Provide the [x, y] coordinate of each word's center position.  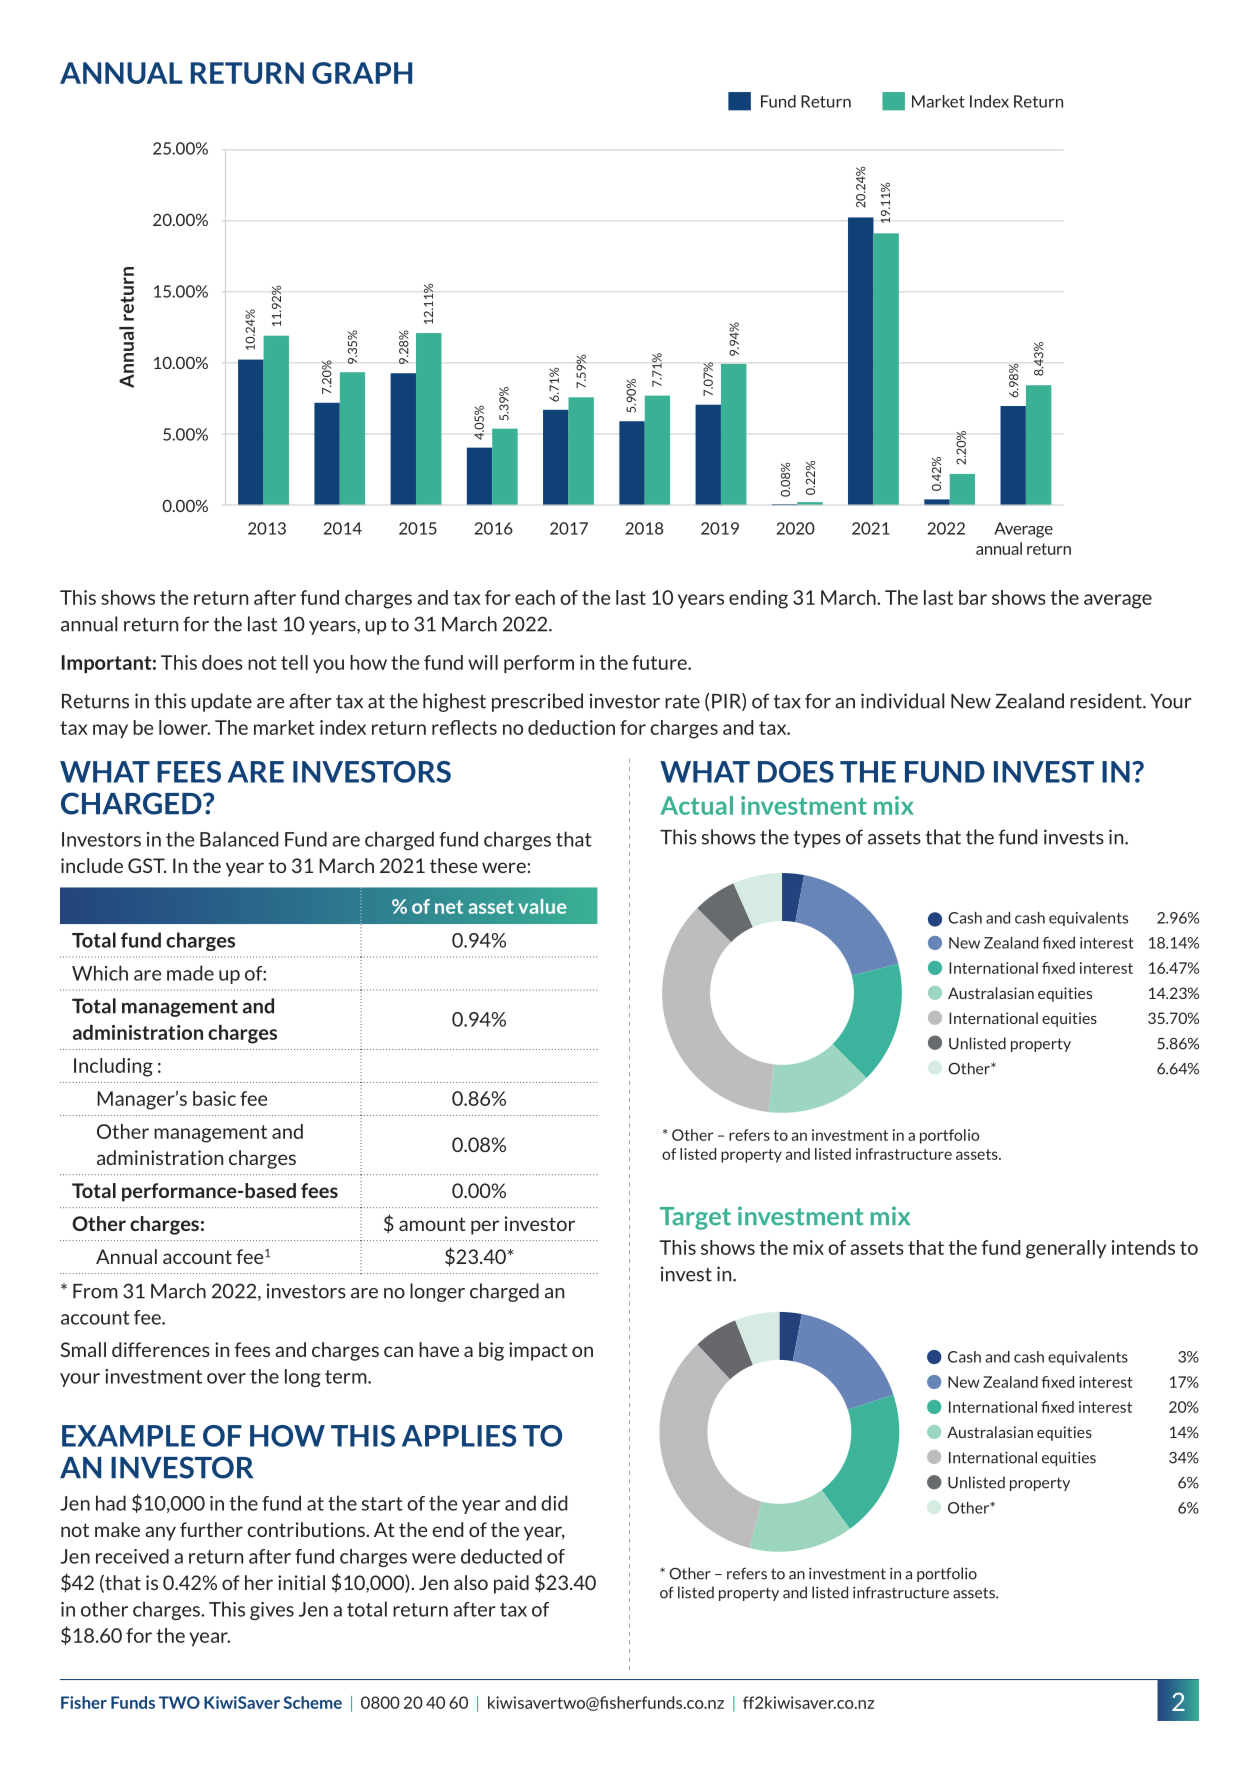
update [221, 702]
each [535, 597]
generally [1066, 1249]
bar [973, 597]
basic [214, 1098]
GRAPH [362, 73]
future [660, 662]
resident [1107, 701]
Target [695, 1218]
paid [511, 1584]
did [554, 1503]
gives [272, 1611]
